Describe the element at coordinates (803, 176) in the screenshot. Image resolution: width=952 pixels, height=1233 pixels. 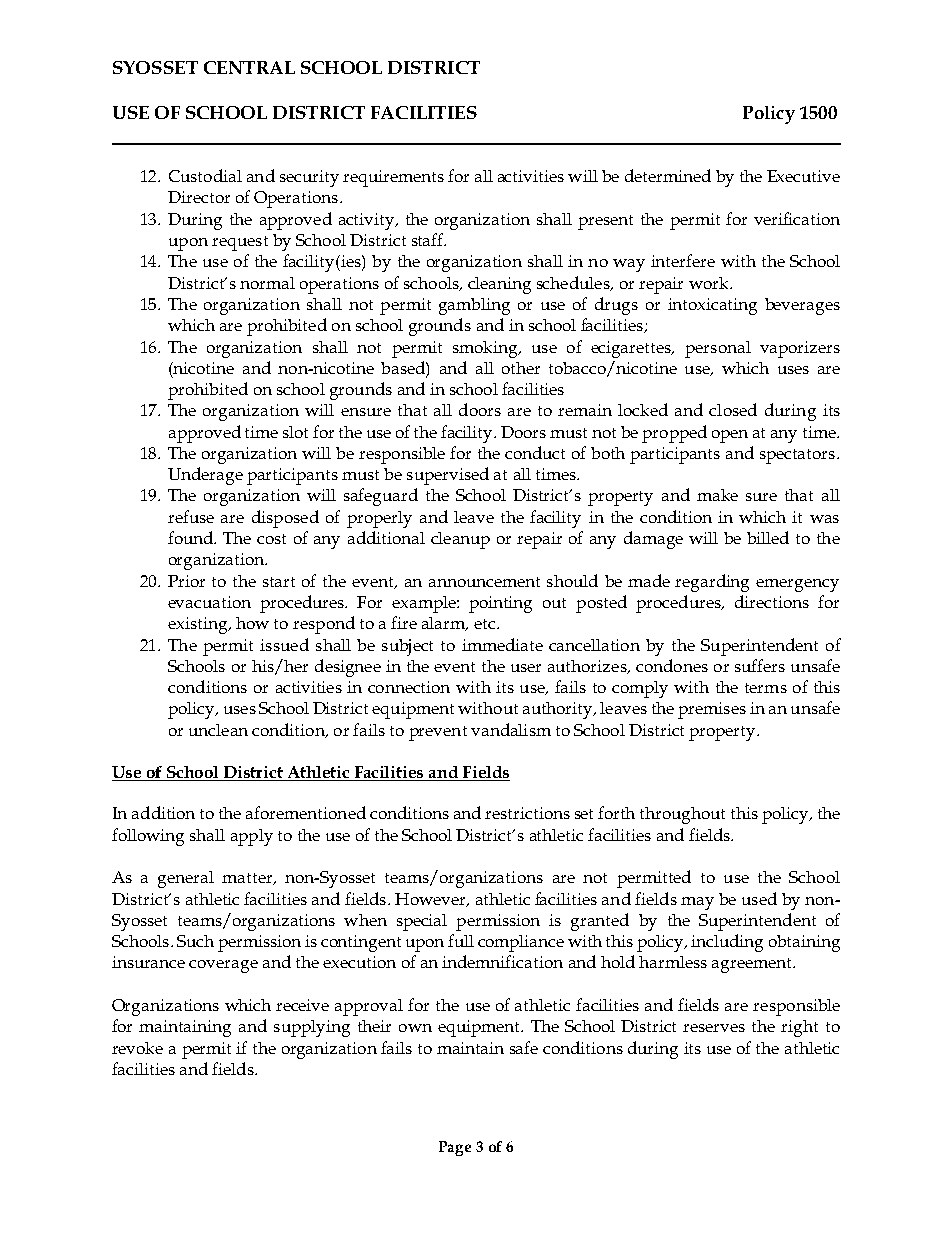
I see `Executive` at that location.
